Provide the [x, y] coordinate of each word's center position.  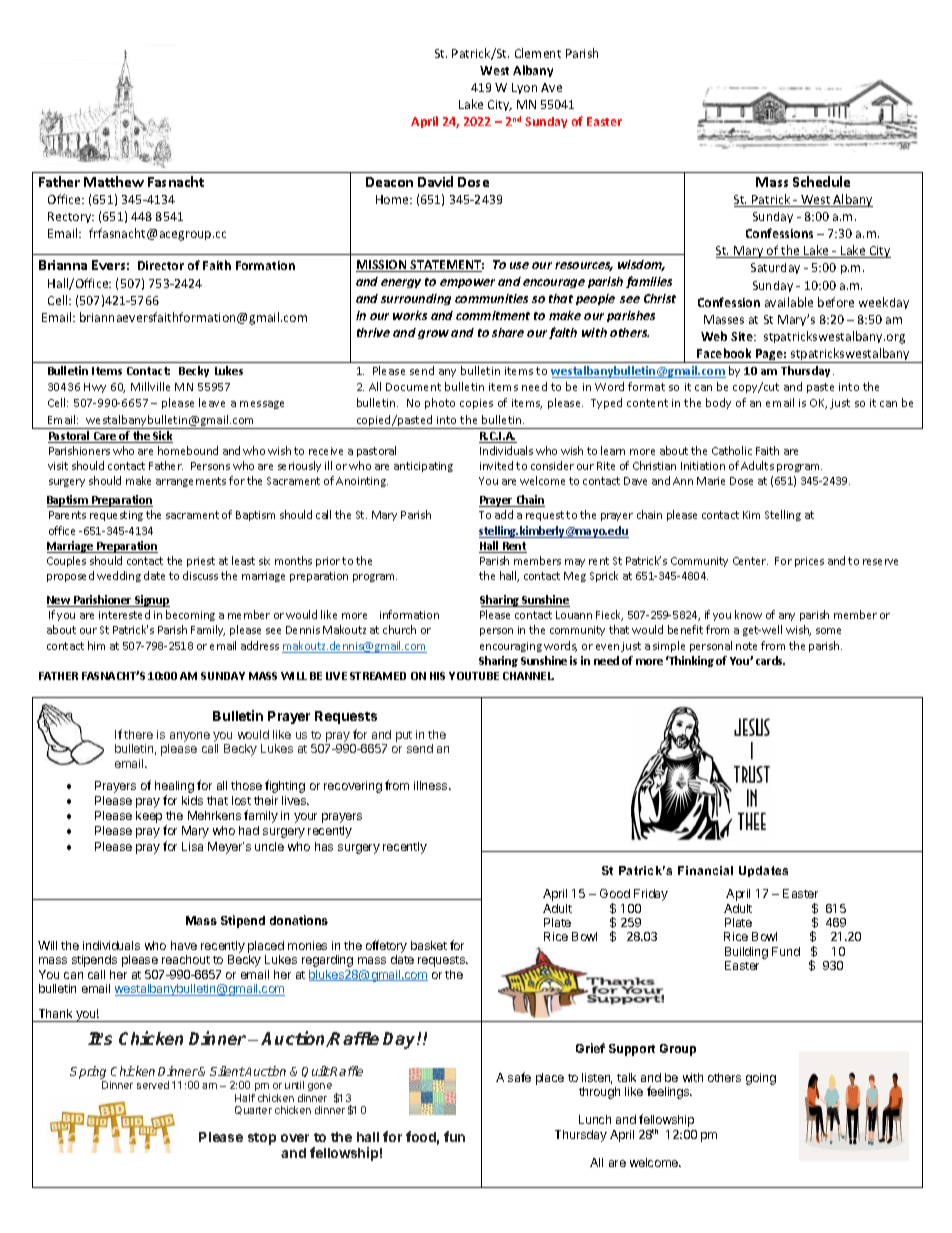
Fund [786, 951]
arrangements [191, 482]
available [789, 302]
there [138, 734]
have [184, 945]
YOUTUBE [474, 676]
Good [615, 893]
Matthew [114, 181]
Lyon [524, 88]
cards [770, 660]
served [153, 1085]
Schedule [821, 181]
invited [496, 465]
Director [161, 265]
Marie [711, 481]
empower [467, 283]
